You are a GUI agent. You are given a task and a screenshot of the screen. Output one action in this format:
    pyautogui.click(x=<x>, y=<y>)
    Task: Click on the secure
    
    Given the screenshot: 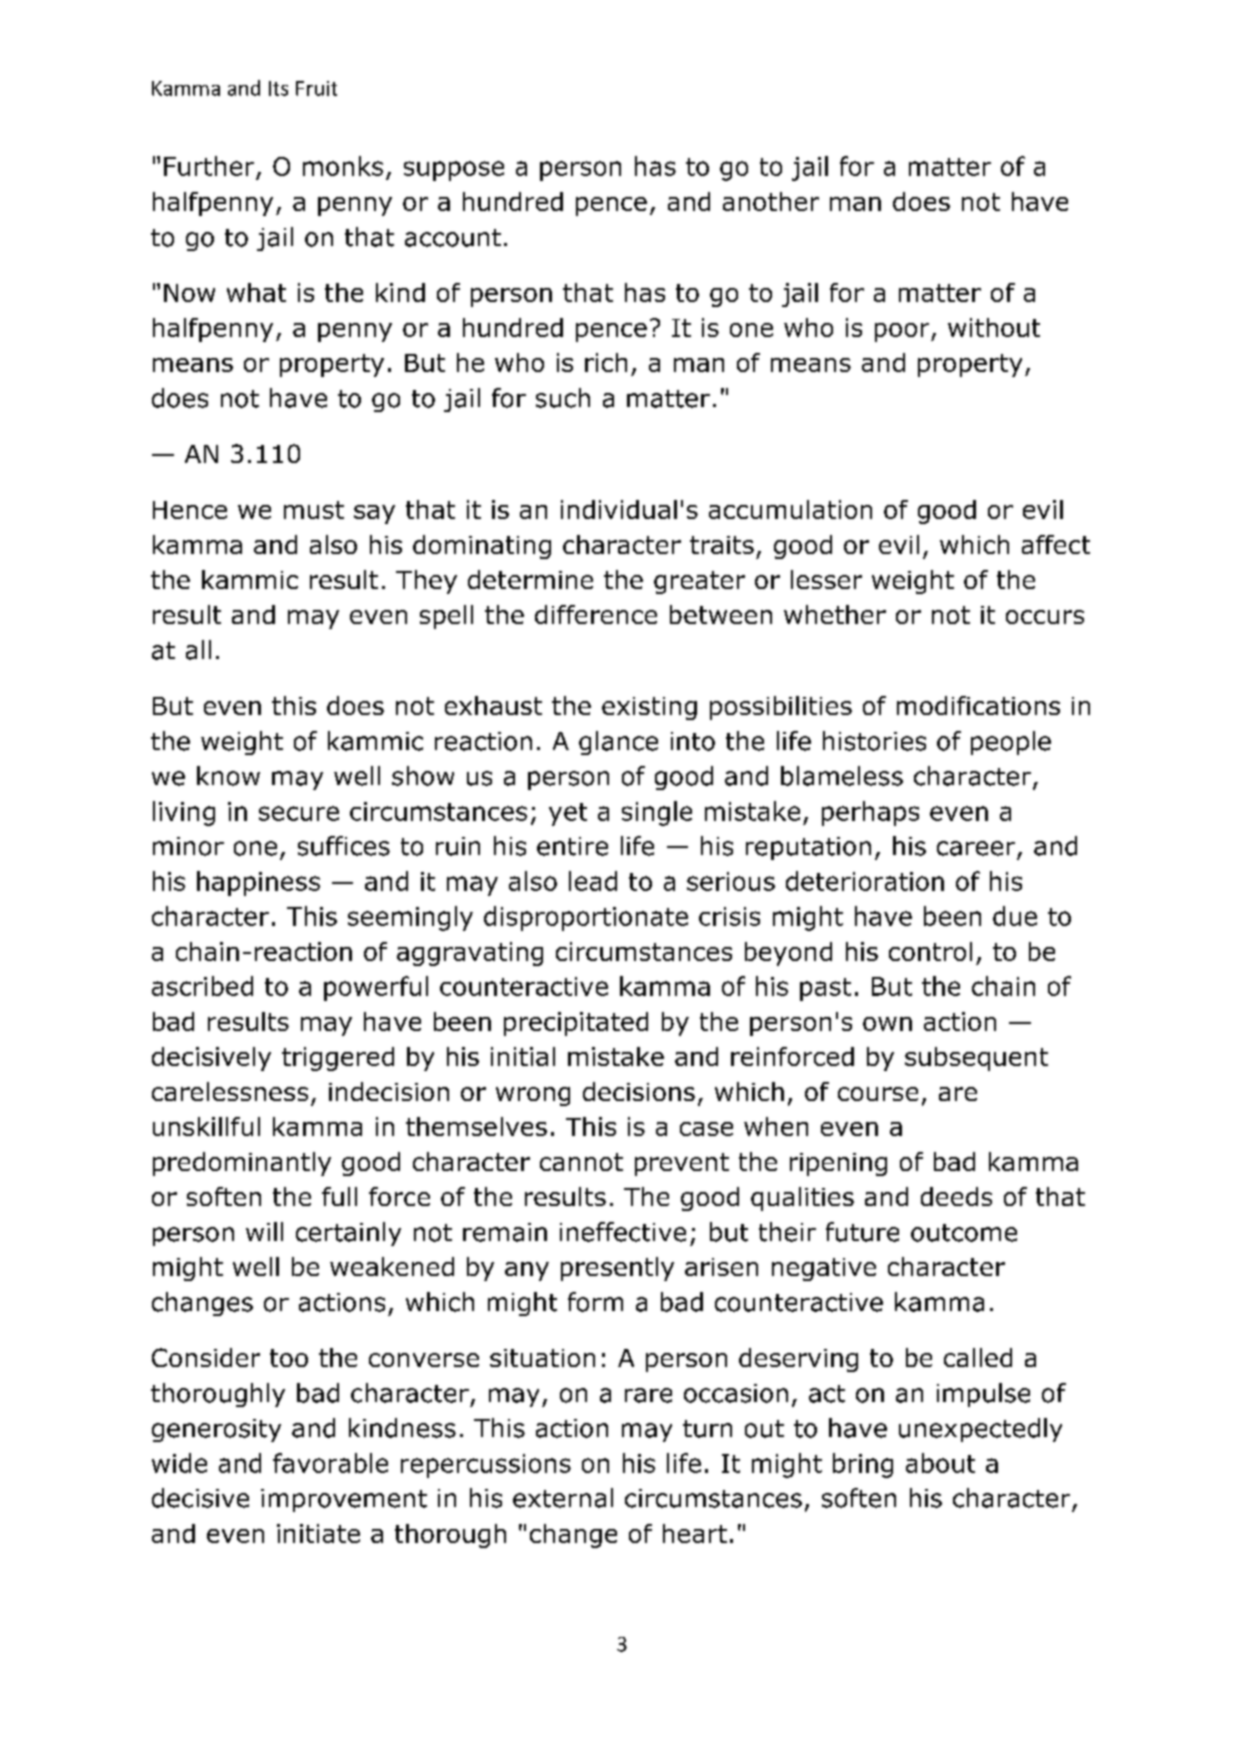 What is the action you would take?
    pyautogui.click(x=299, y=813)
